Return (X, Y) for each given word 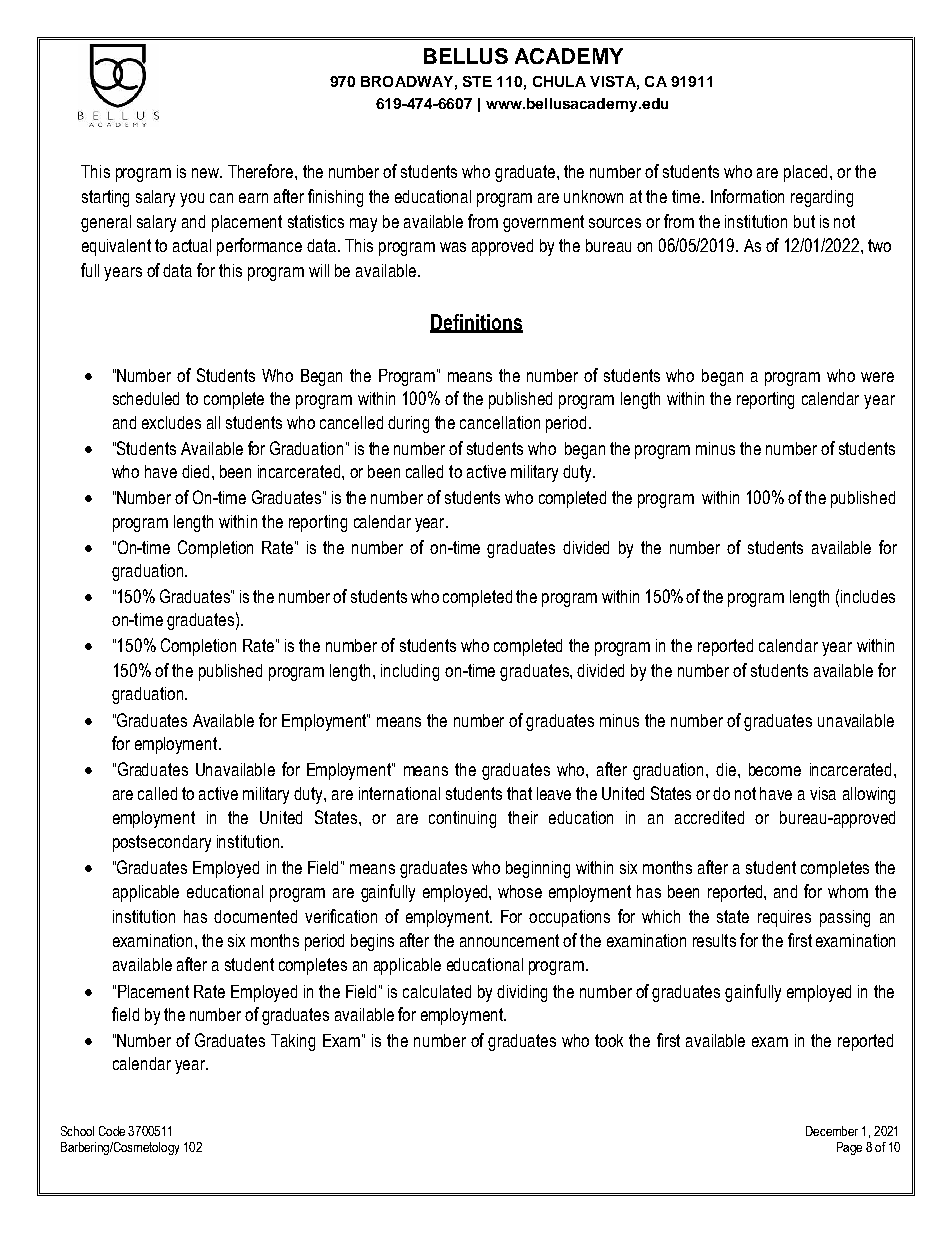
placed (805, 173)
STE (477, 81)
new (207, 173)
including (410, 672)
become (775, 769)
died (195, 471)
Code (112, 1131)
